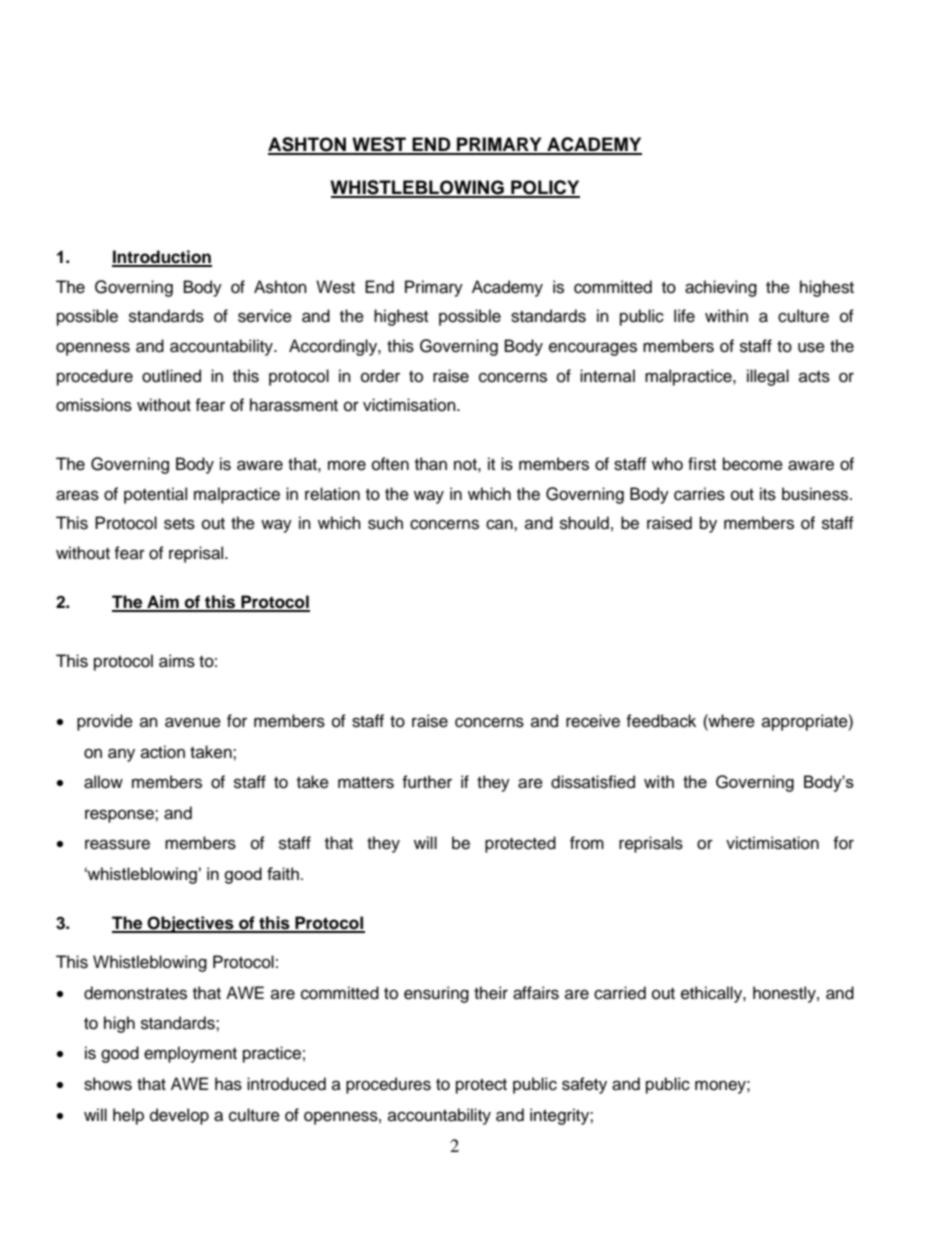 The image size is (952, 1233). Describe the element at coordinates (177, 661) in the screenshot. I see `aims` at that location.
